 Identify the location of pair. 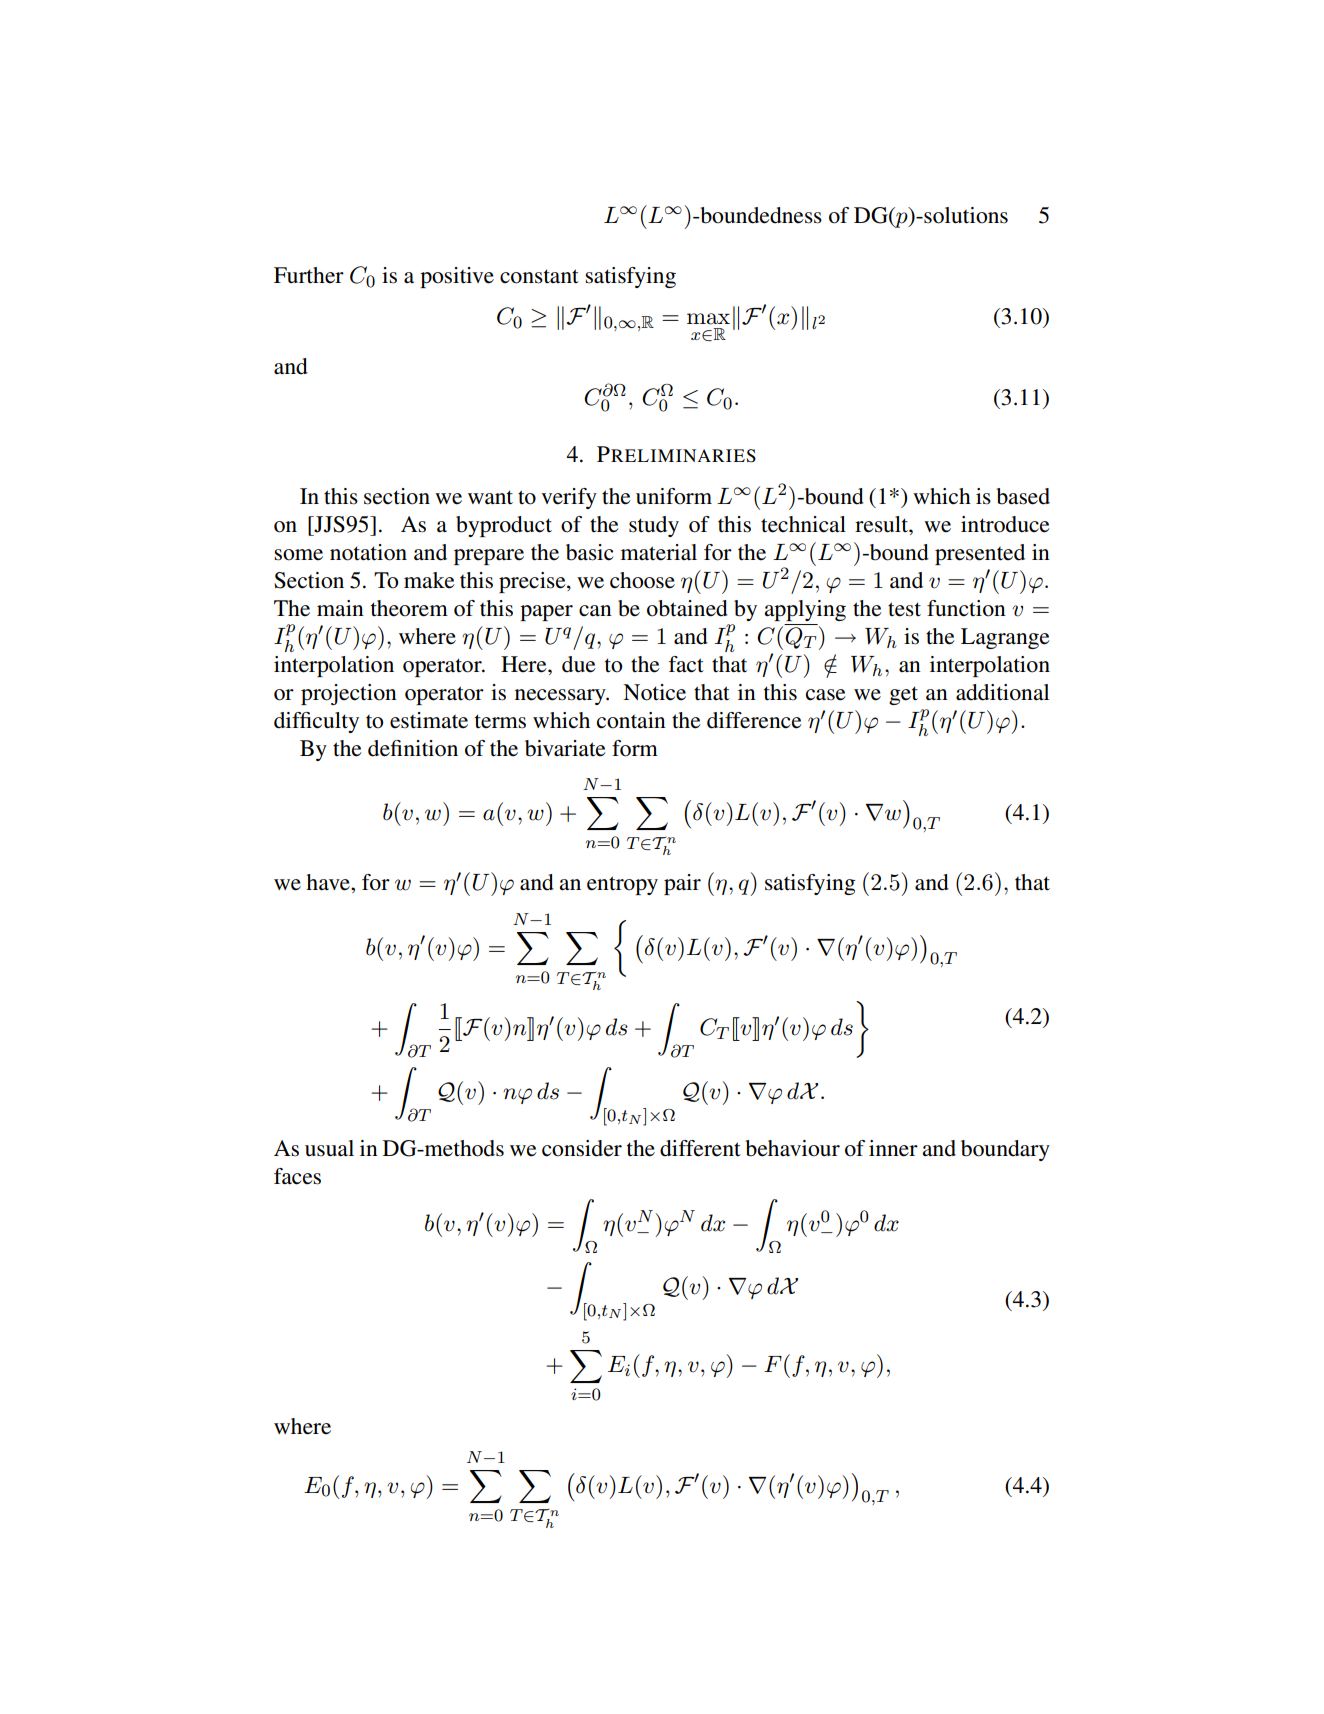
(682, 884).
